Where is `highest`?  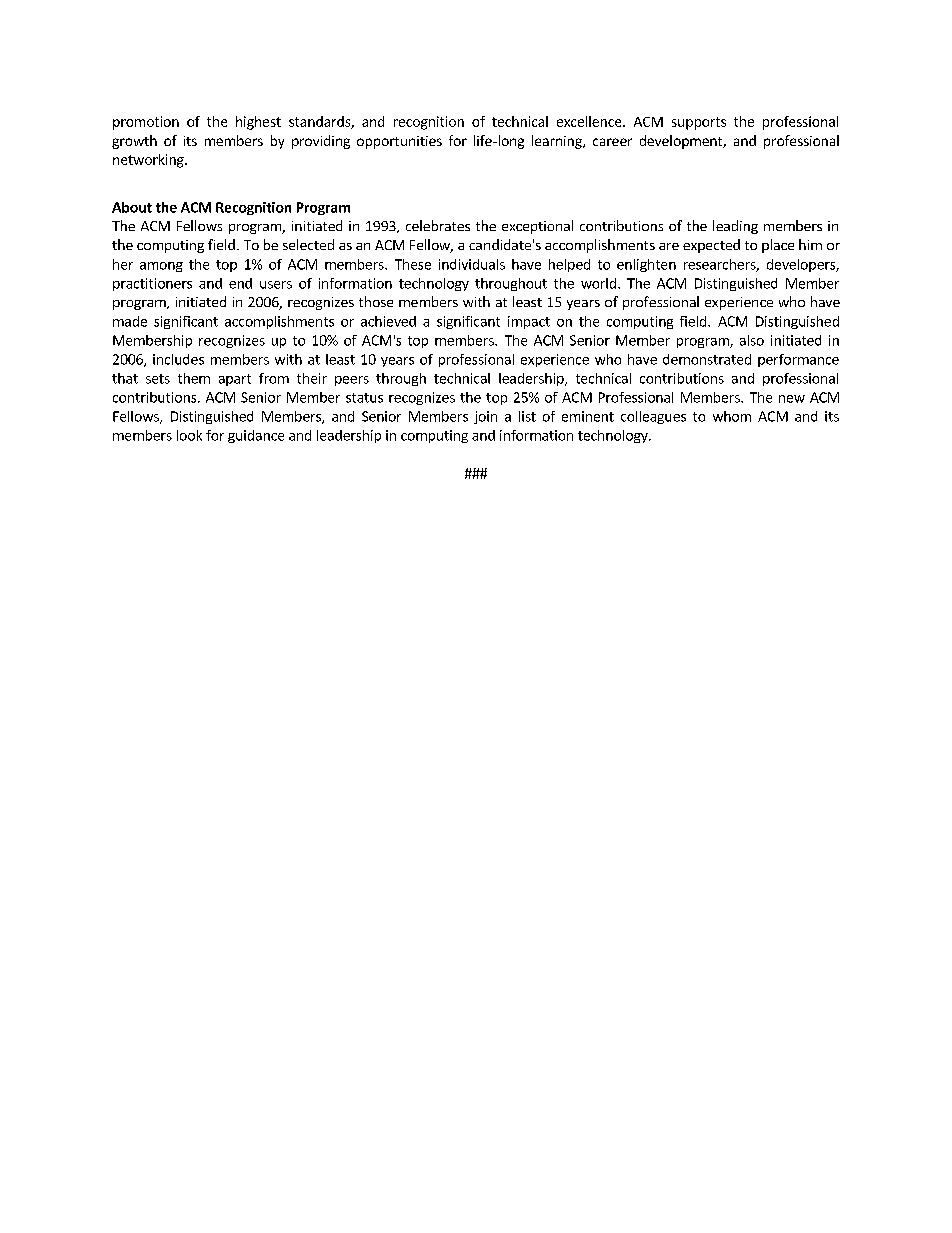
highest is located at coordinates (258, 123).
